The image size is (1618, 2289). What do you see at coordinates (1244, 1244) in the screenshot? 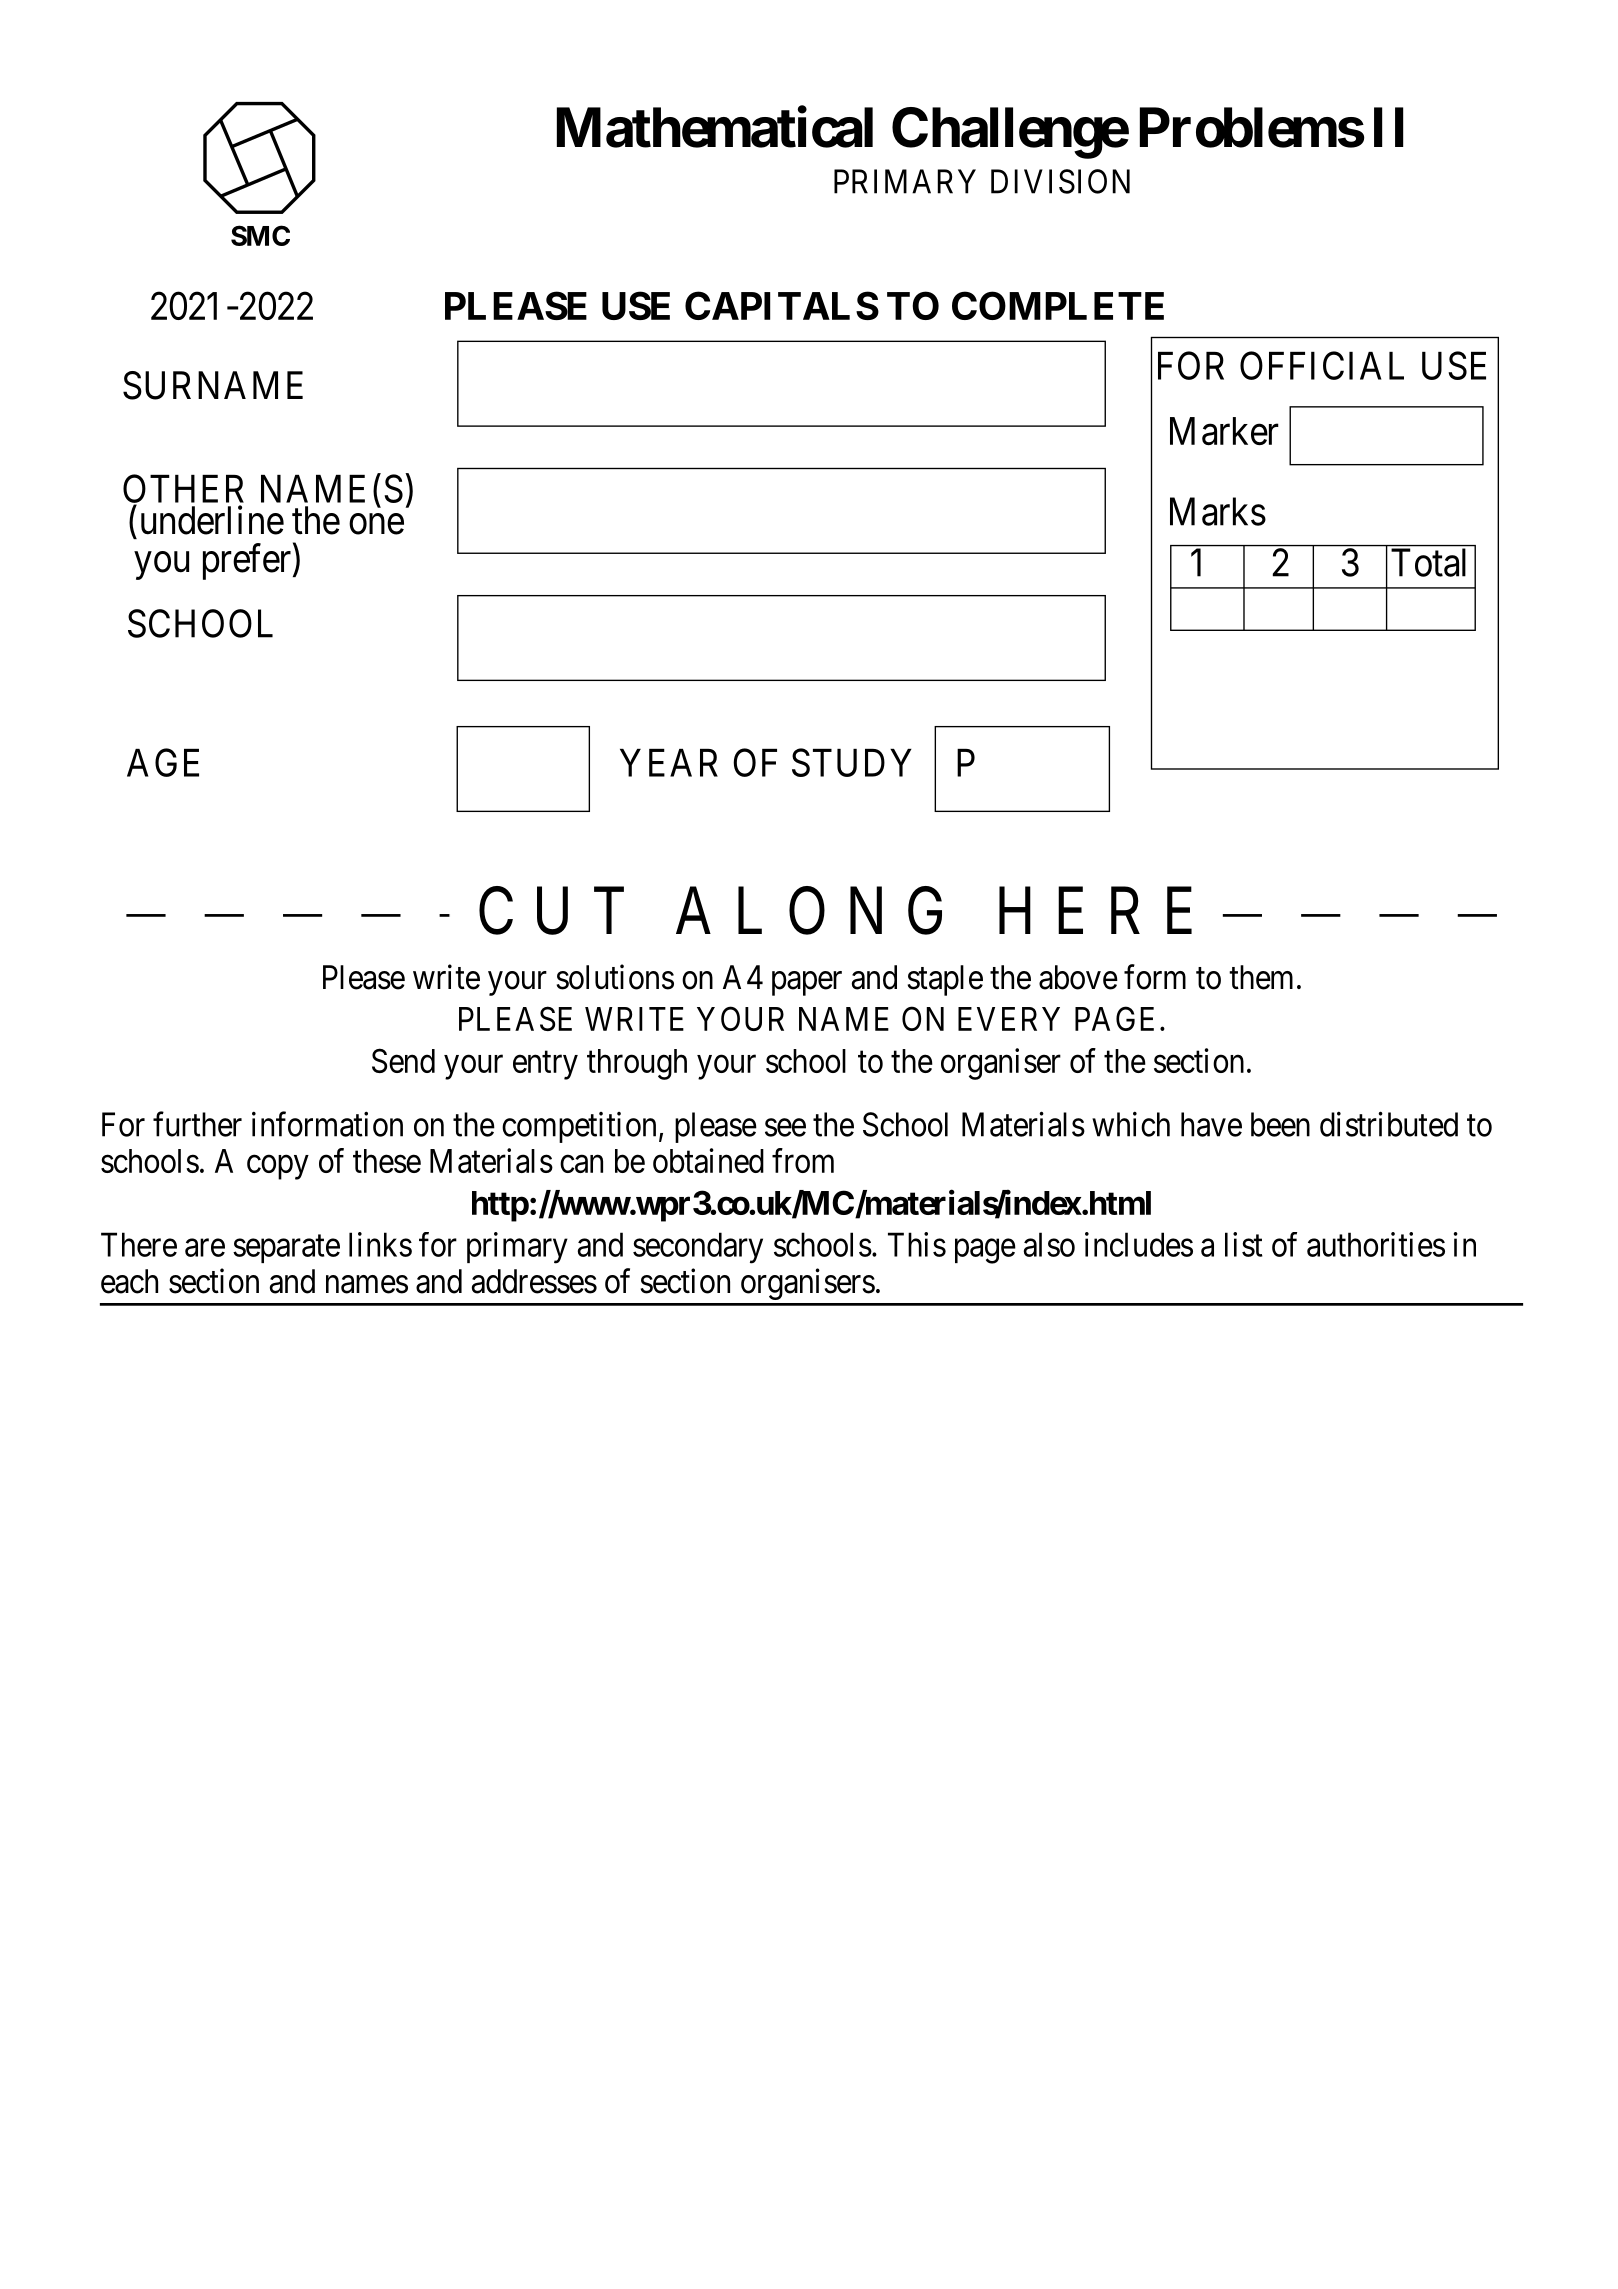
I see `list` at bounding box center [1244, 1244].
